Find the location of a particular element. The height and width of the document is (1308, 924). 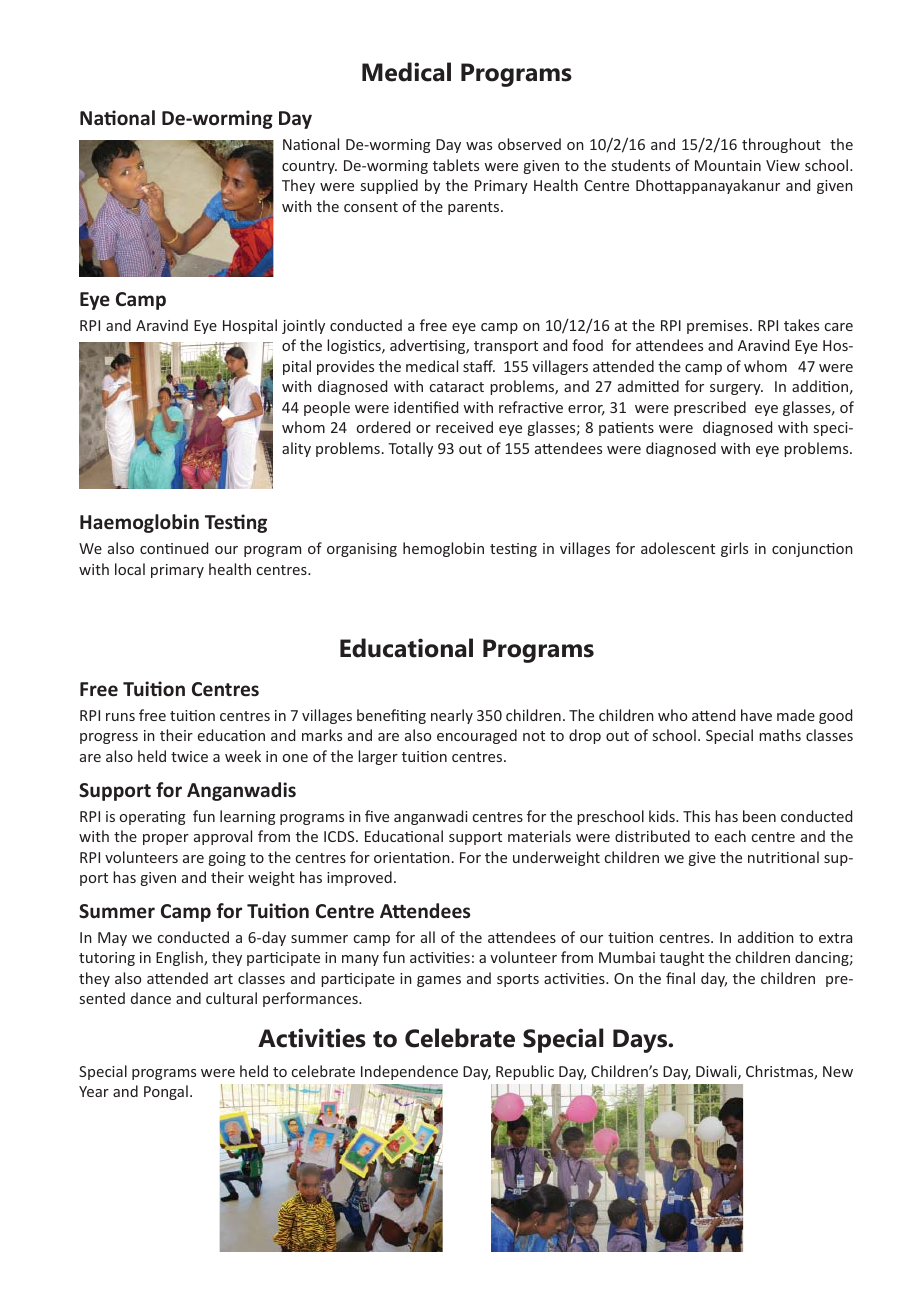

encouraged is located at coordinates (477, 736).
